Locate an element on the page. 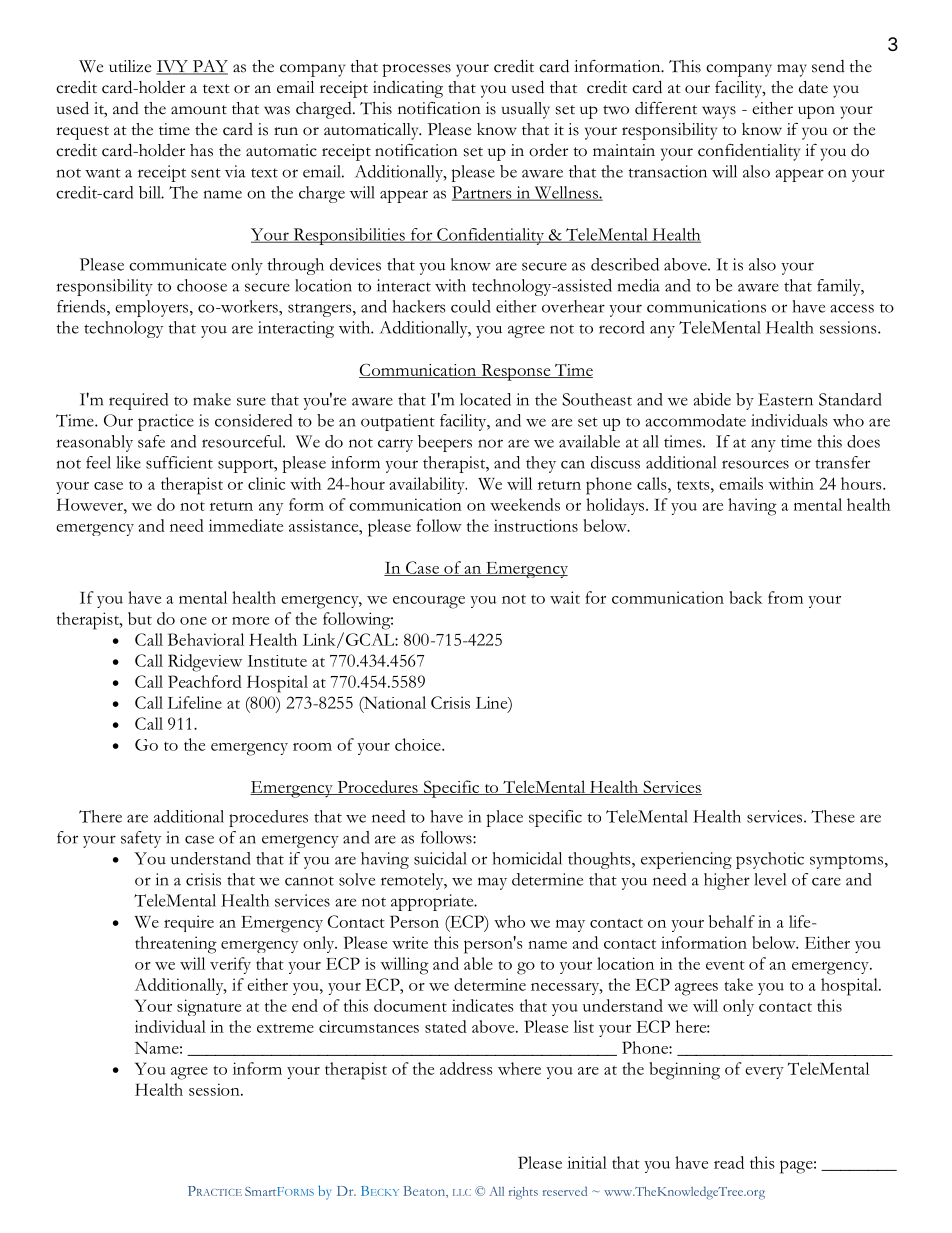 The height and width of the image is (1233, 952). upon is located at coordinates (816, 112).
